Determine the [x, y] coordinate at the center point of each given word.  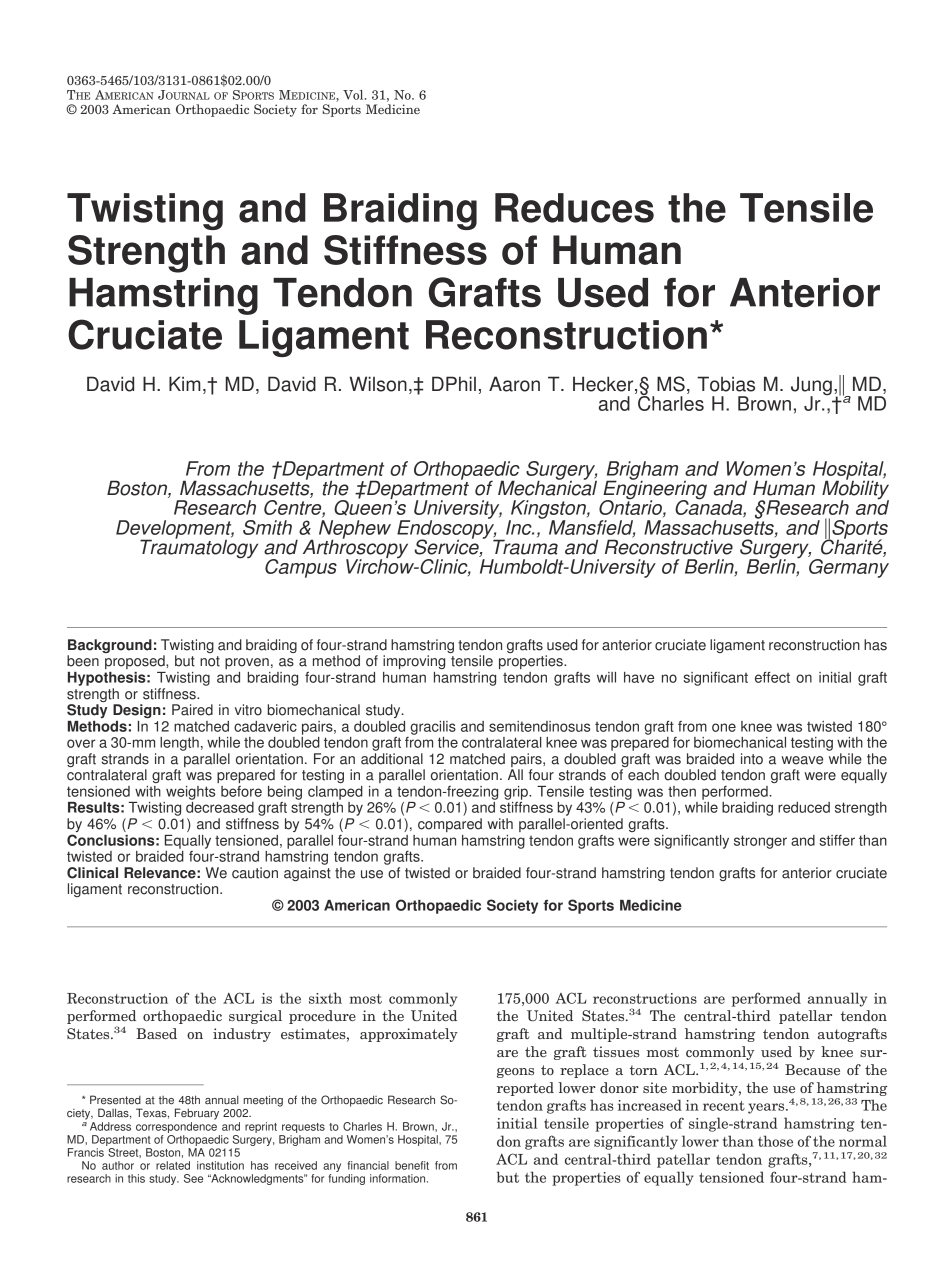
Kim [185, 383]
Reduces [574, 208]
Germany [848, 567]
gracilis [433, 728]
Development [175, 530]
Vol [354, 95]
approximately [409, 1035]
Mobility [855, 490]
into [752, 759]
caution [255, 873]
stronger [760, 842]
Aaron [514, 384]
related [173, 1165]
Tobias [726, 384]
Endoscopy [447, 529]
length [179, 744]
